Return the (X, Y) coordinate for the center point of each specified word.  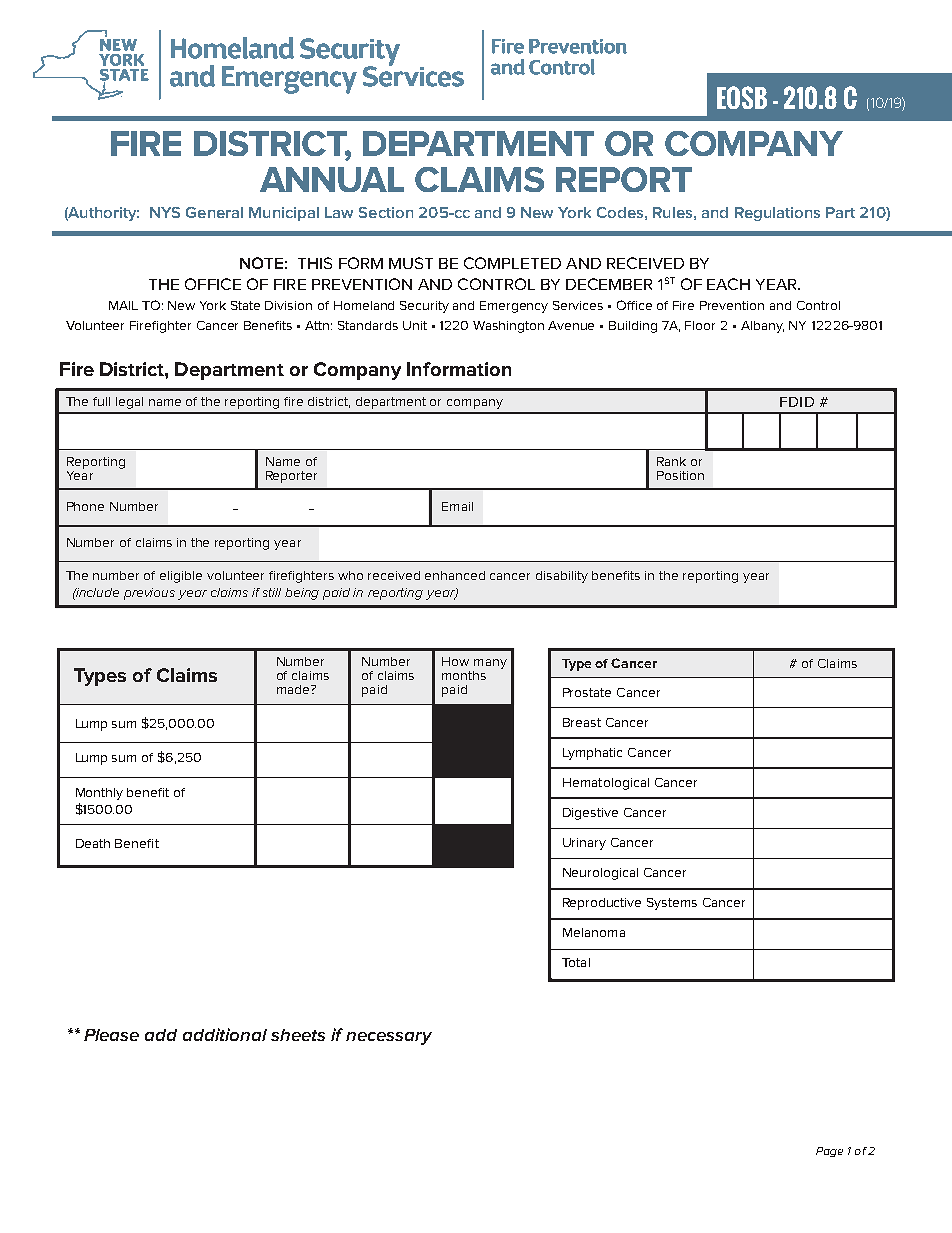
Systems (672, 904)
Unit (415, 325)
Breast (582, 722)
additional (225, 1034)
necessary (389, 1038)
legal (129, 403)
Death (93, 843)
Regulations (777, 214)
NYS (165, 212)
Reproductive (602, 904)
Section (386, 212)
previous (149, 594)
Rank (671, 461)
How (455, 661)
